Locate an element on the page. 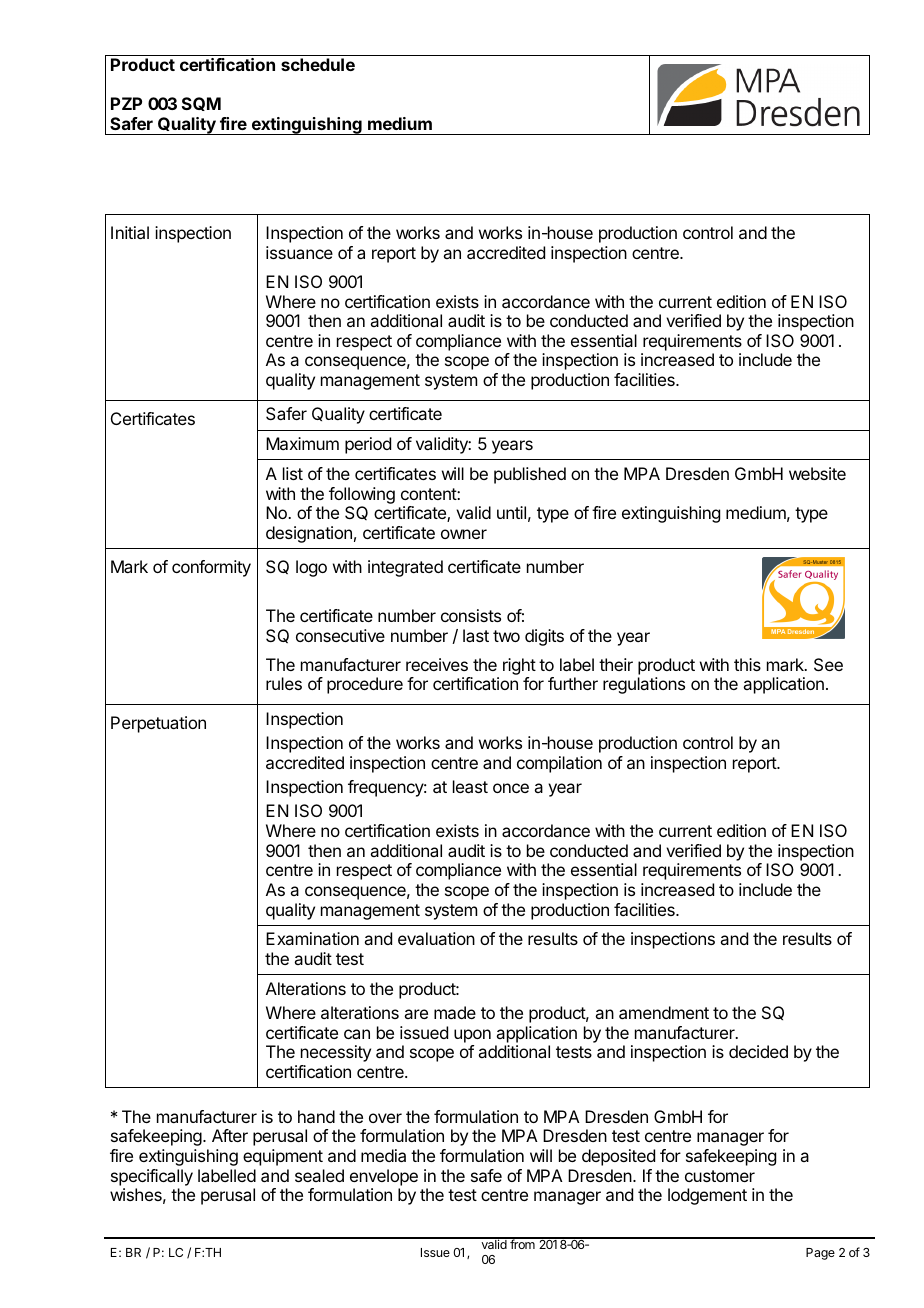 The height and width of the image is (1308, 924). least is located at coordinates (470, 786).
